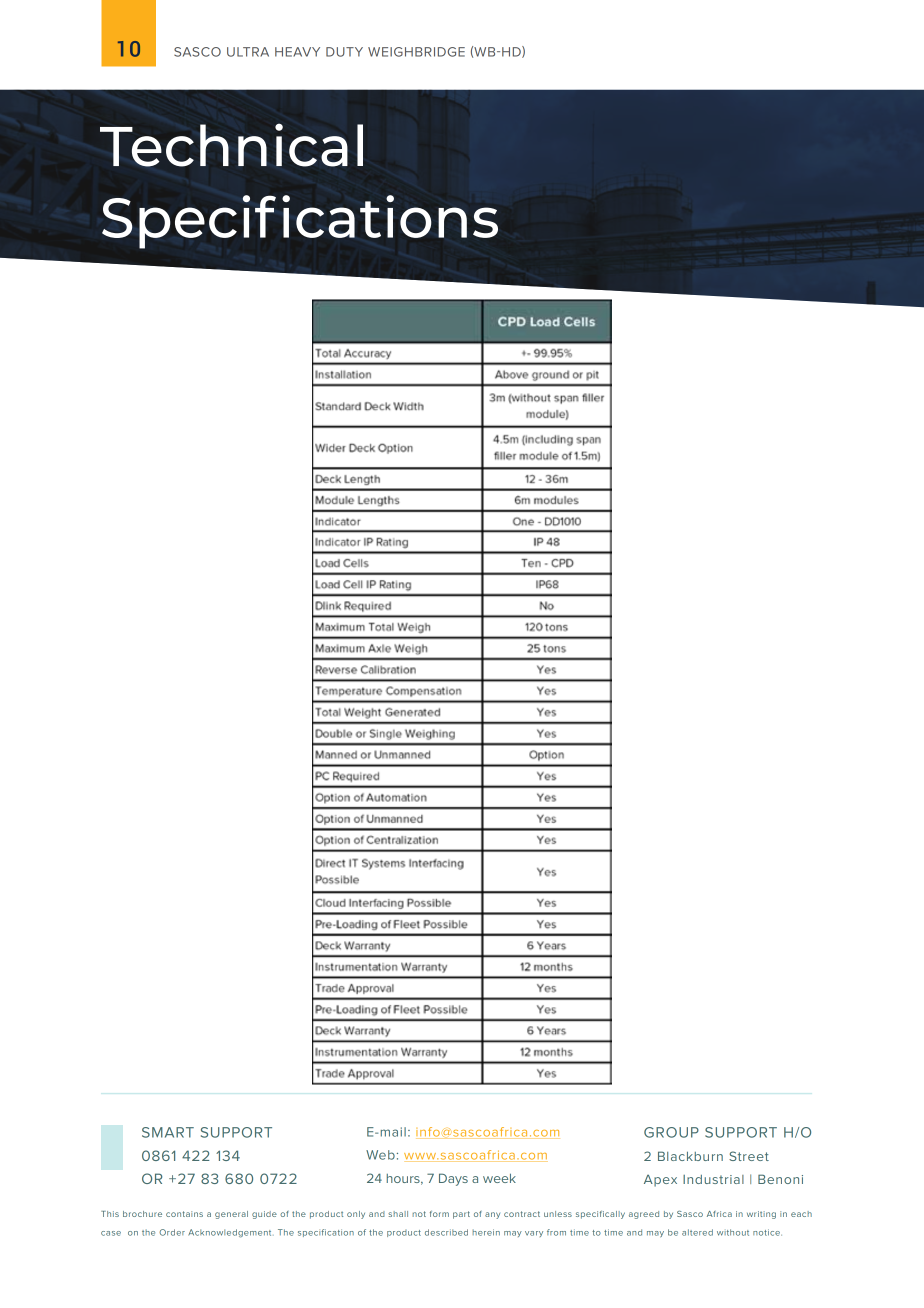 The width and height of the screenshot is (924, 1308). What do you see at coordinates (671, 1132) in the screenshot?
I see `GROUP` at bounding box center [671, 1132].
